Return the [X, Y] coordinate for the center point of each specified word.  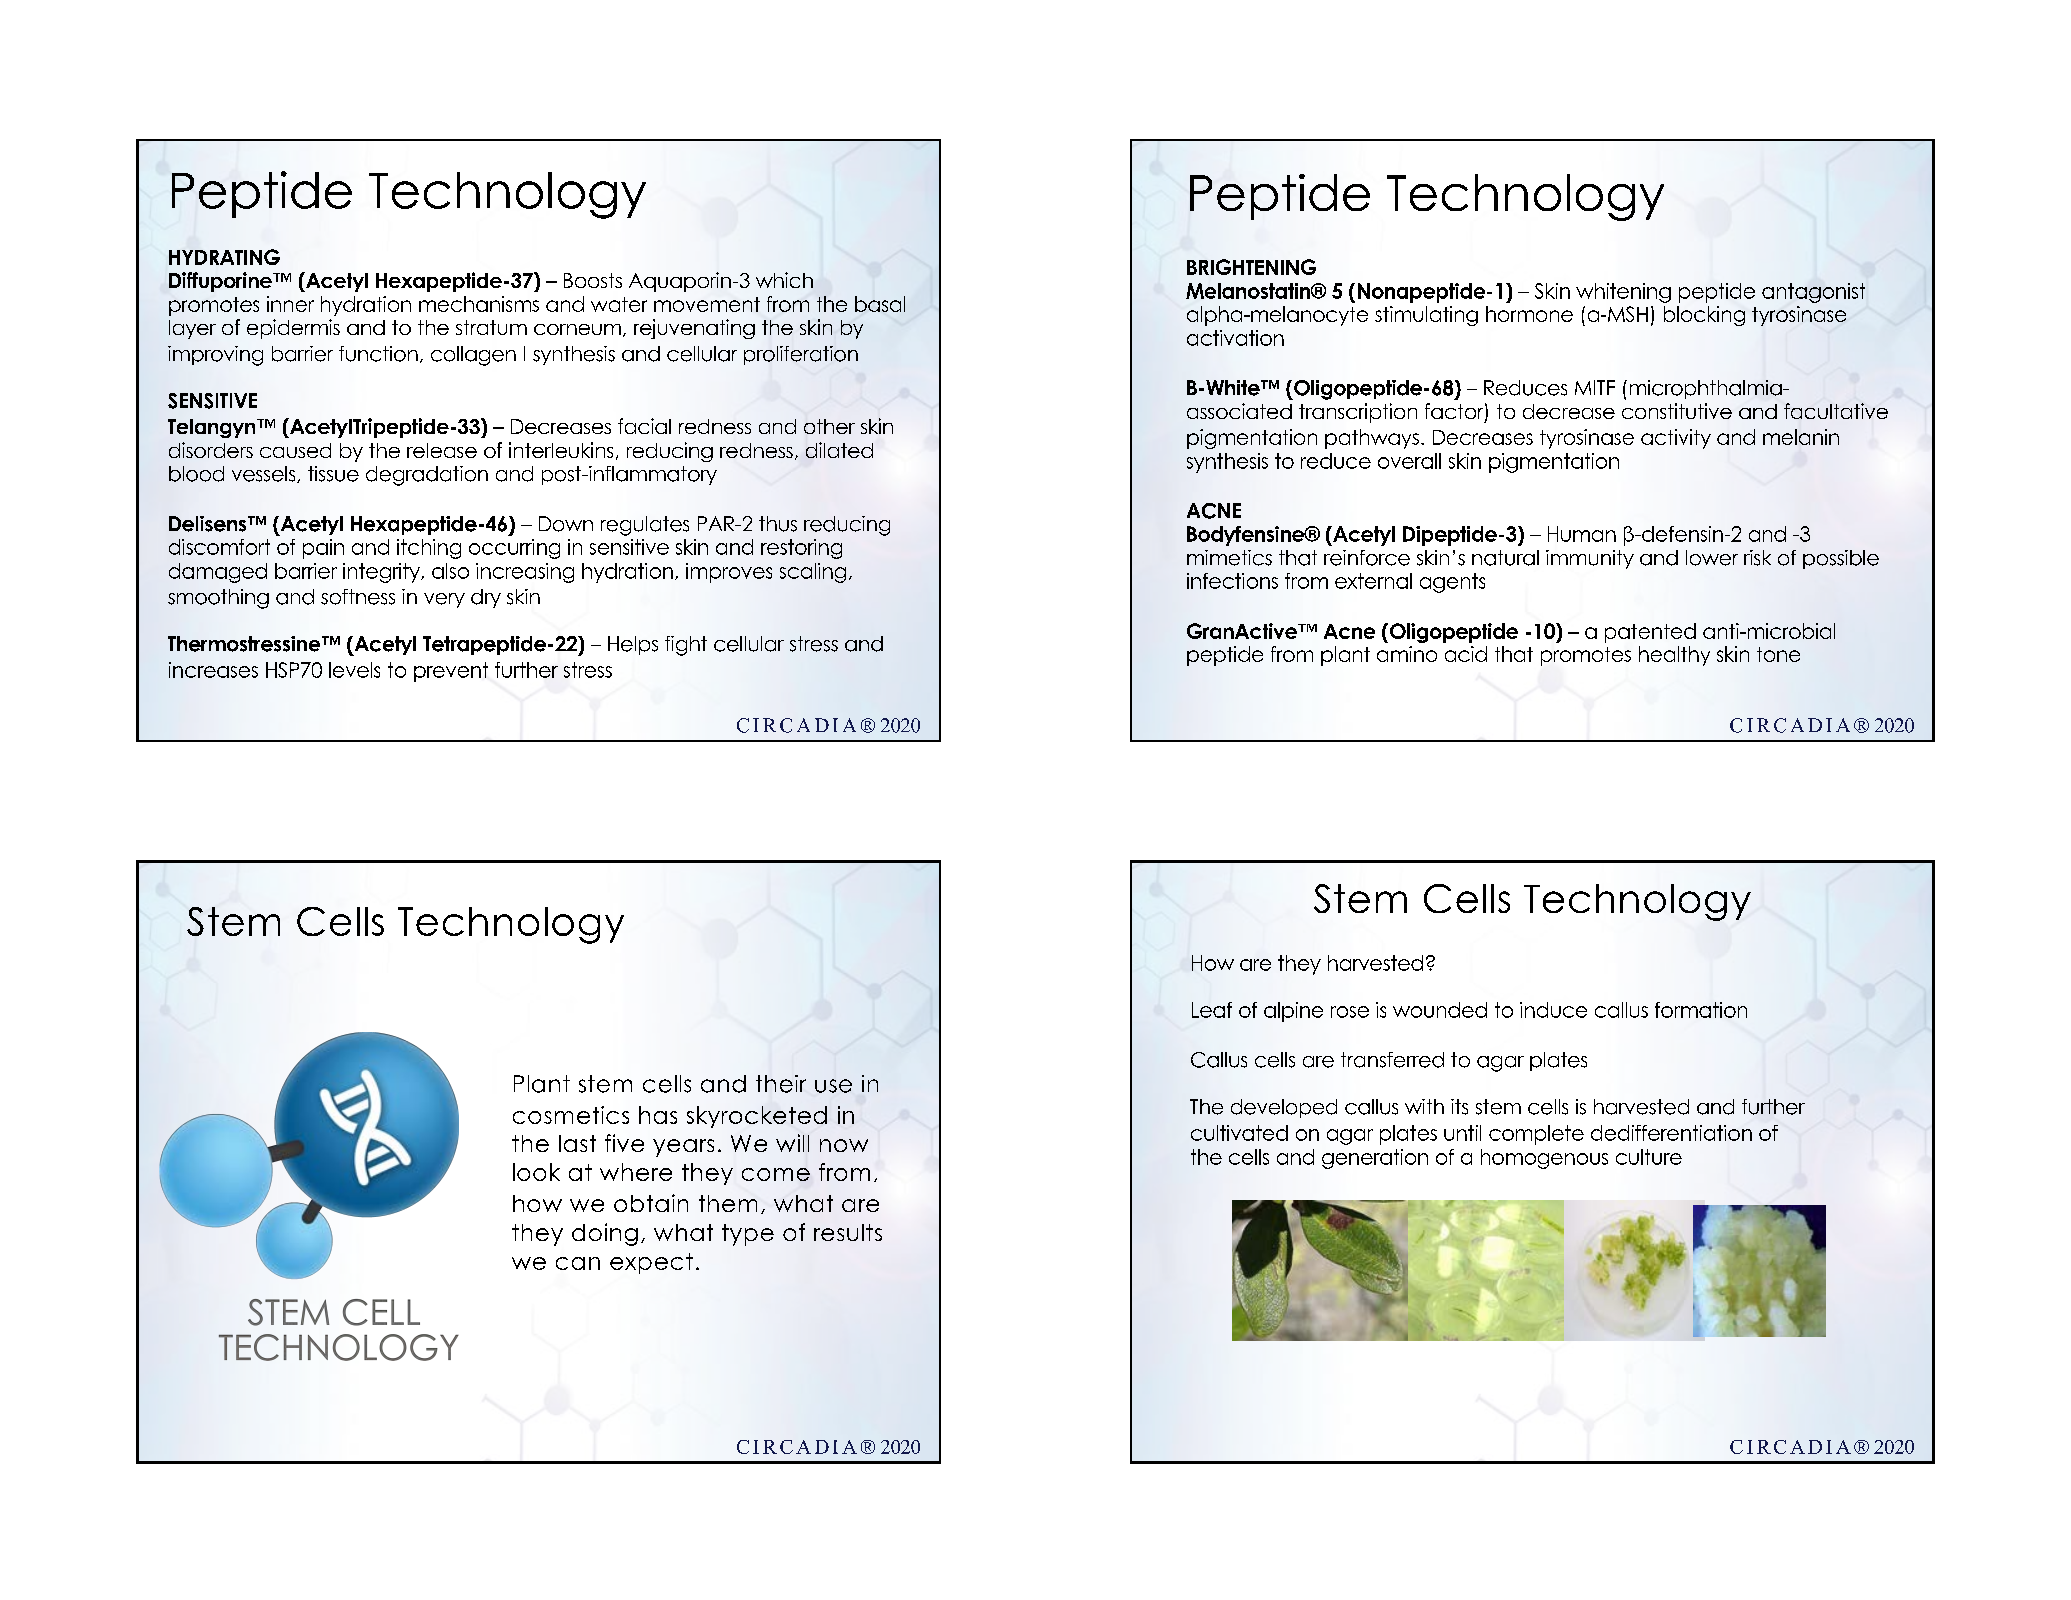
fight [686, 646]
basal [880, 304]
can [578, 1263]
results [848, 1232]
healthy [1674, 656]
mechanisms [479, 304]
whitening [1623, 293]
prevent [451, 672]
